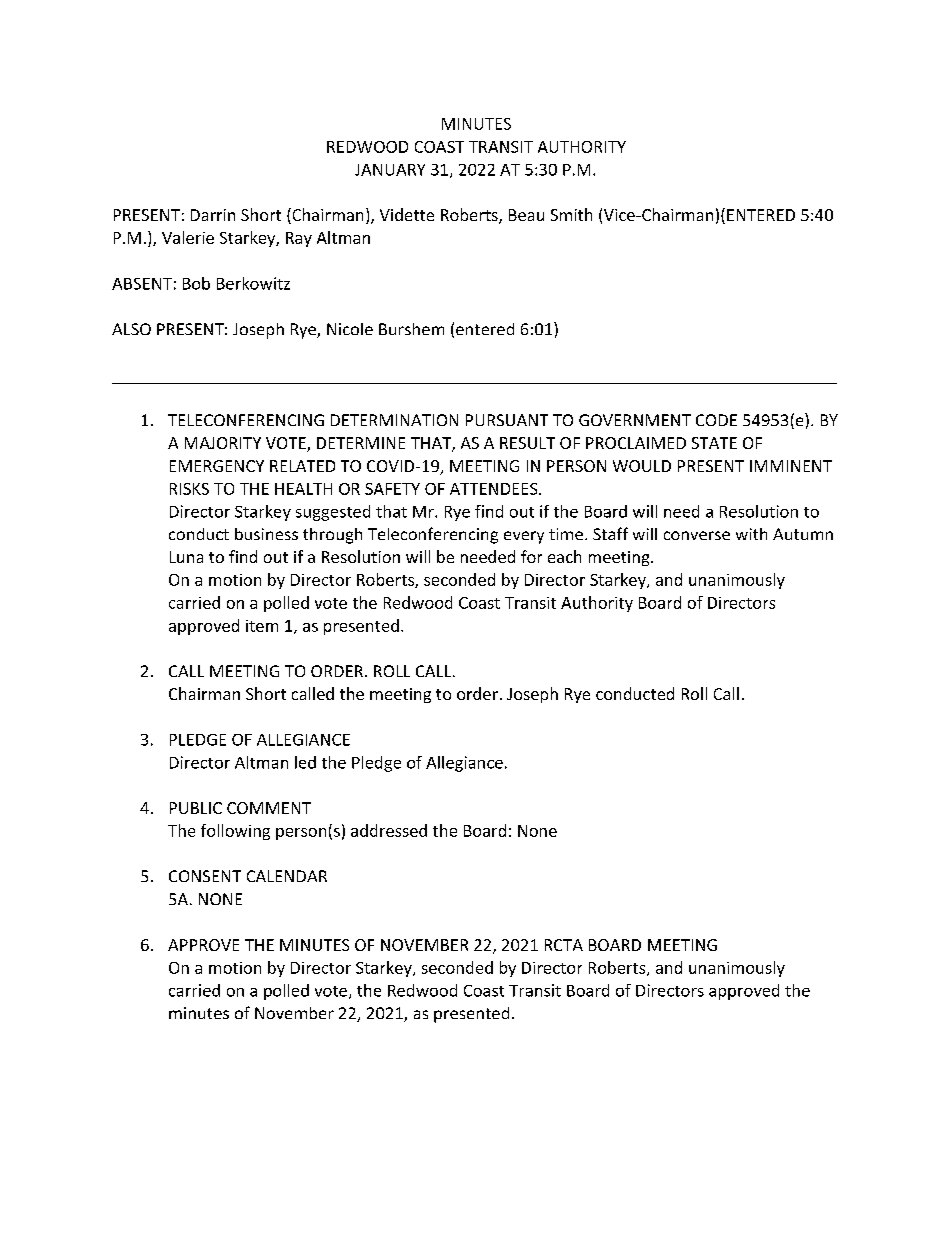  Describe the element at coordinates (507, 420) in the document. I see `PURSUANT` at that location.
